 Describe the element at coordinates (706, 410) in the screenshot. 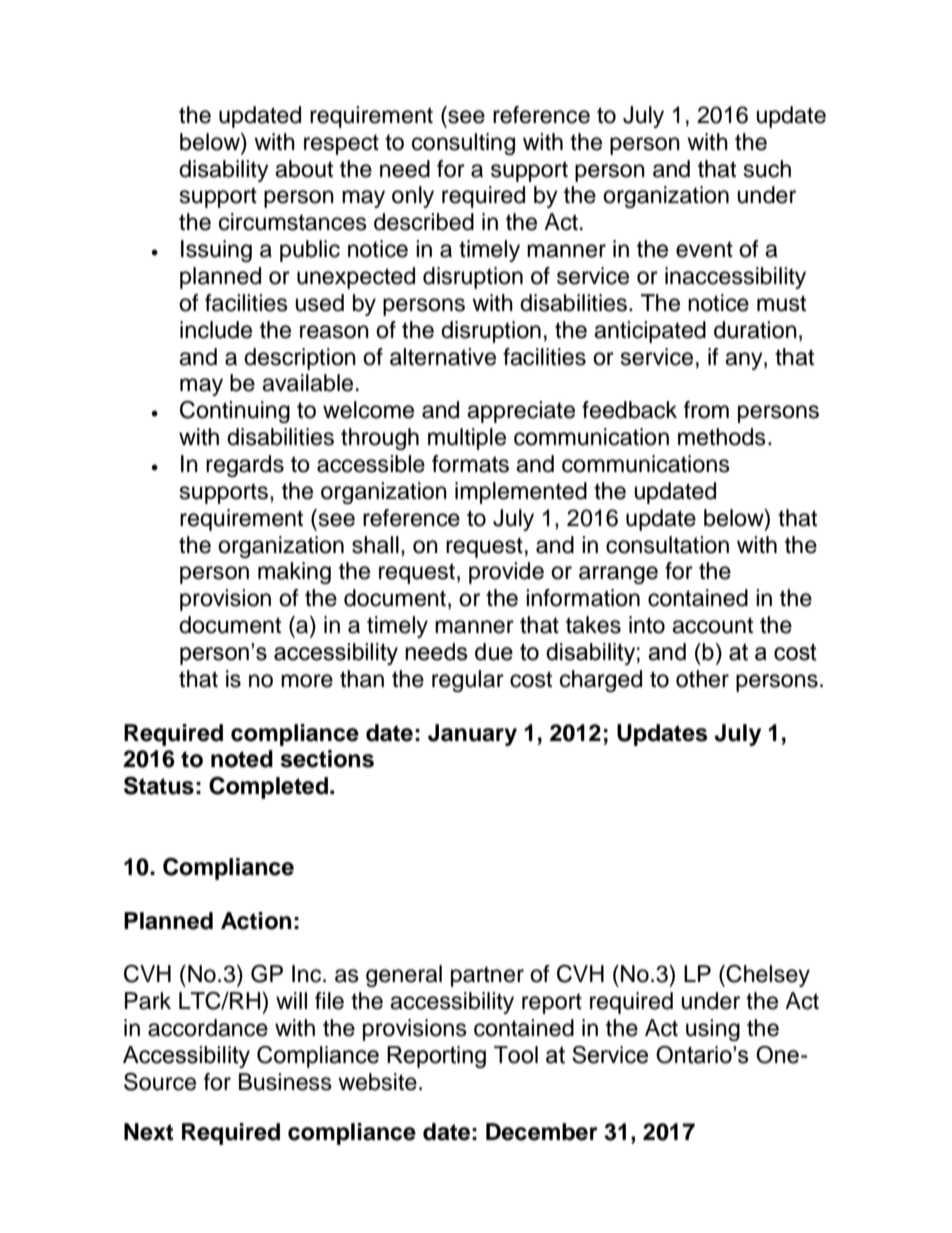

I see `from` at that location.
